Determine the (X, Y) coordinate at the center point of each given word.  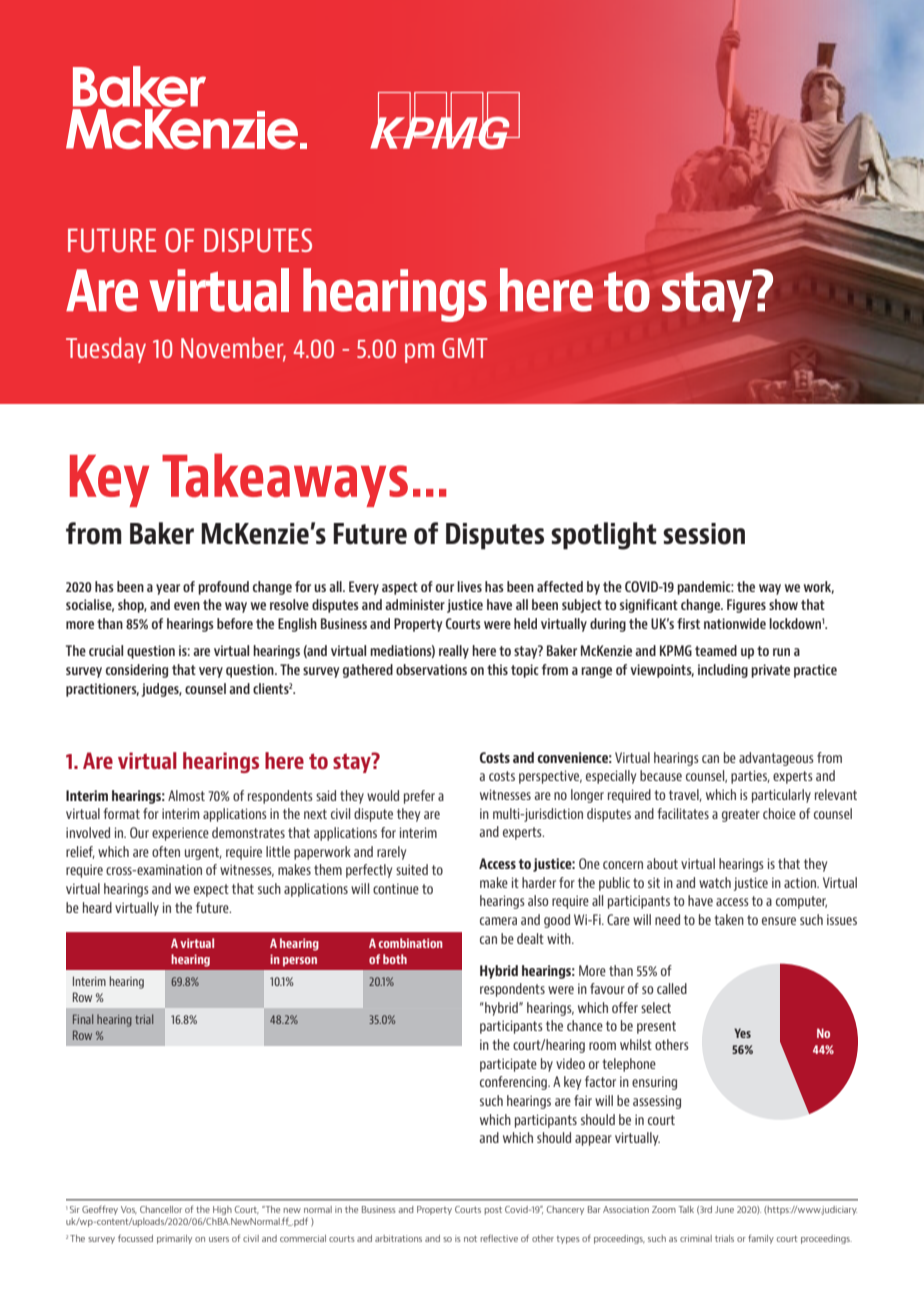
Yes (742, 1033)
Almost (186, 795)
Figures (746, 606)
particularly (781, 796)
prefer (419, 797)
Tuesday (106, 350)
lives (469, 586)
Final (83, 1019)
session (704, 534)
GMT (465, 348)
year (168, 589)
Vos (129, 1210)
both (395, 959)
